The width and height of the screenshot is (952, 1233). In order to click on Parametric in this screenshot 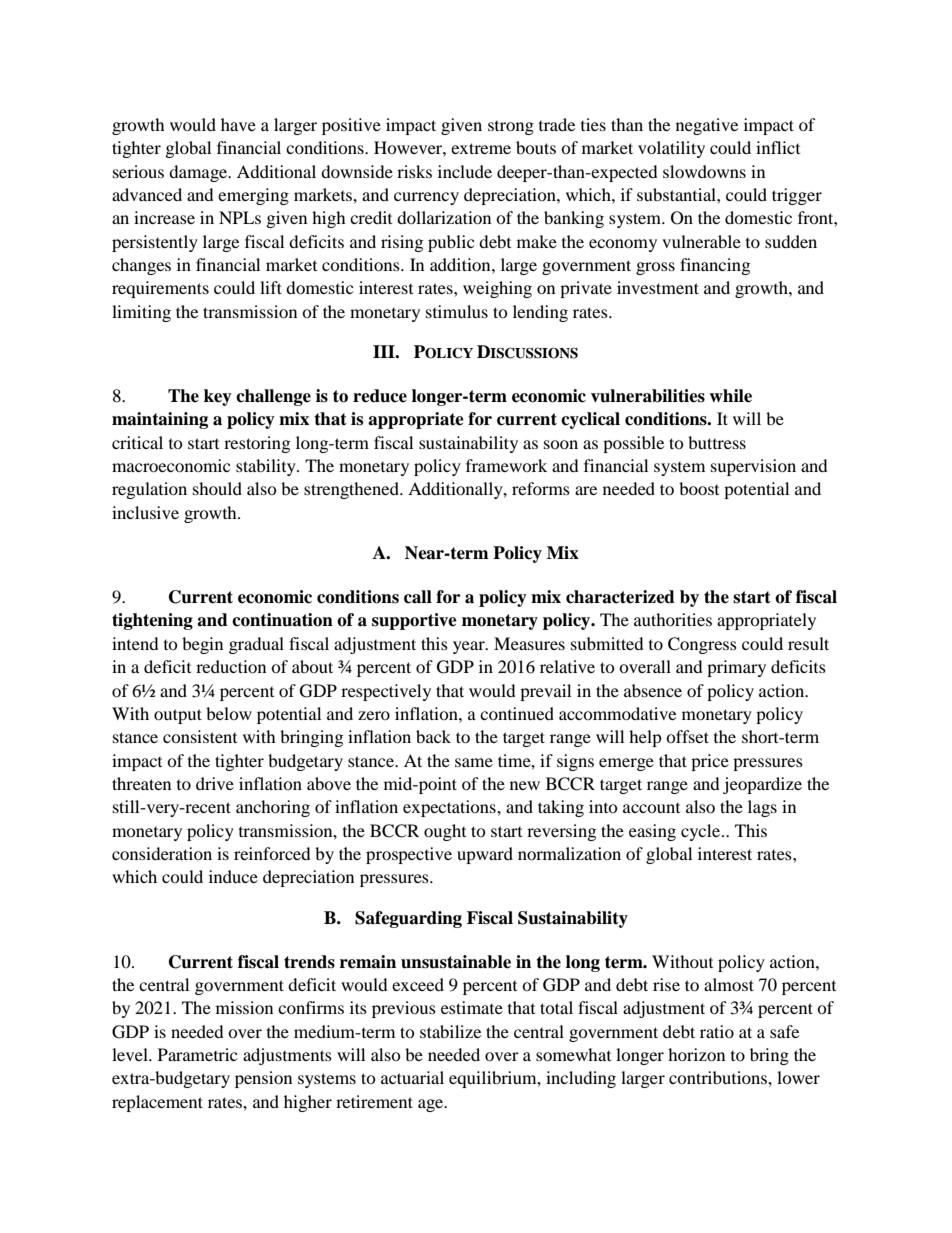, I will do `click(197, 1054)`.
